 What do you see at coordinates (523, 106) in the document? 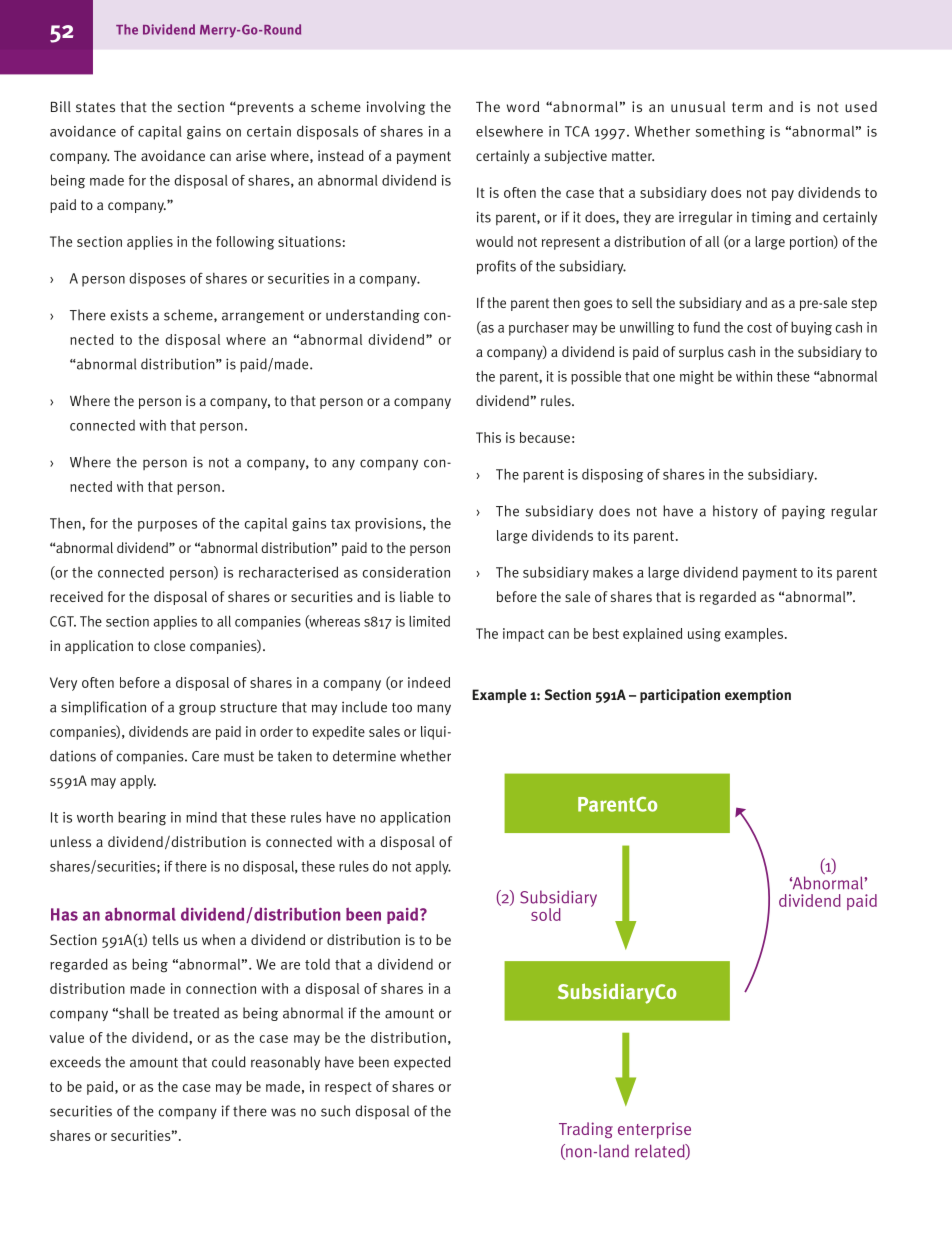
I see `word` at bounding box center [523, 106].
